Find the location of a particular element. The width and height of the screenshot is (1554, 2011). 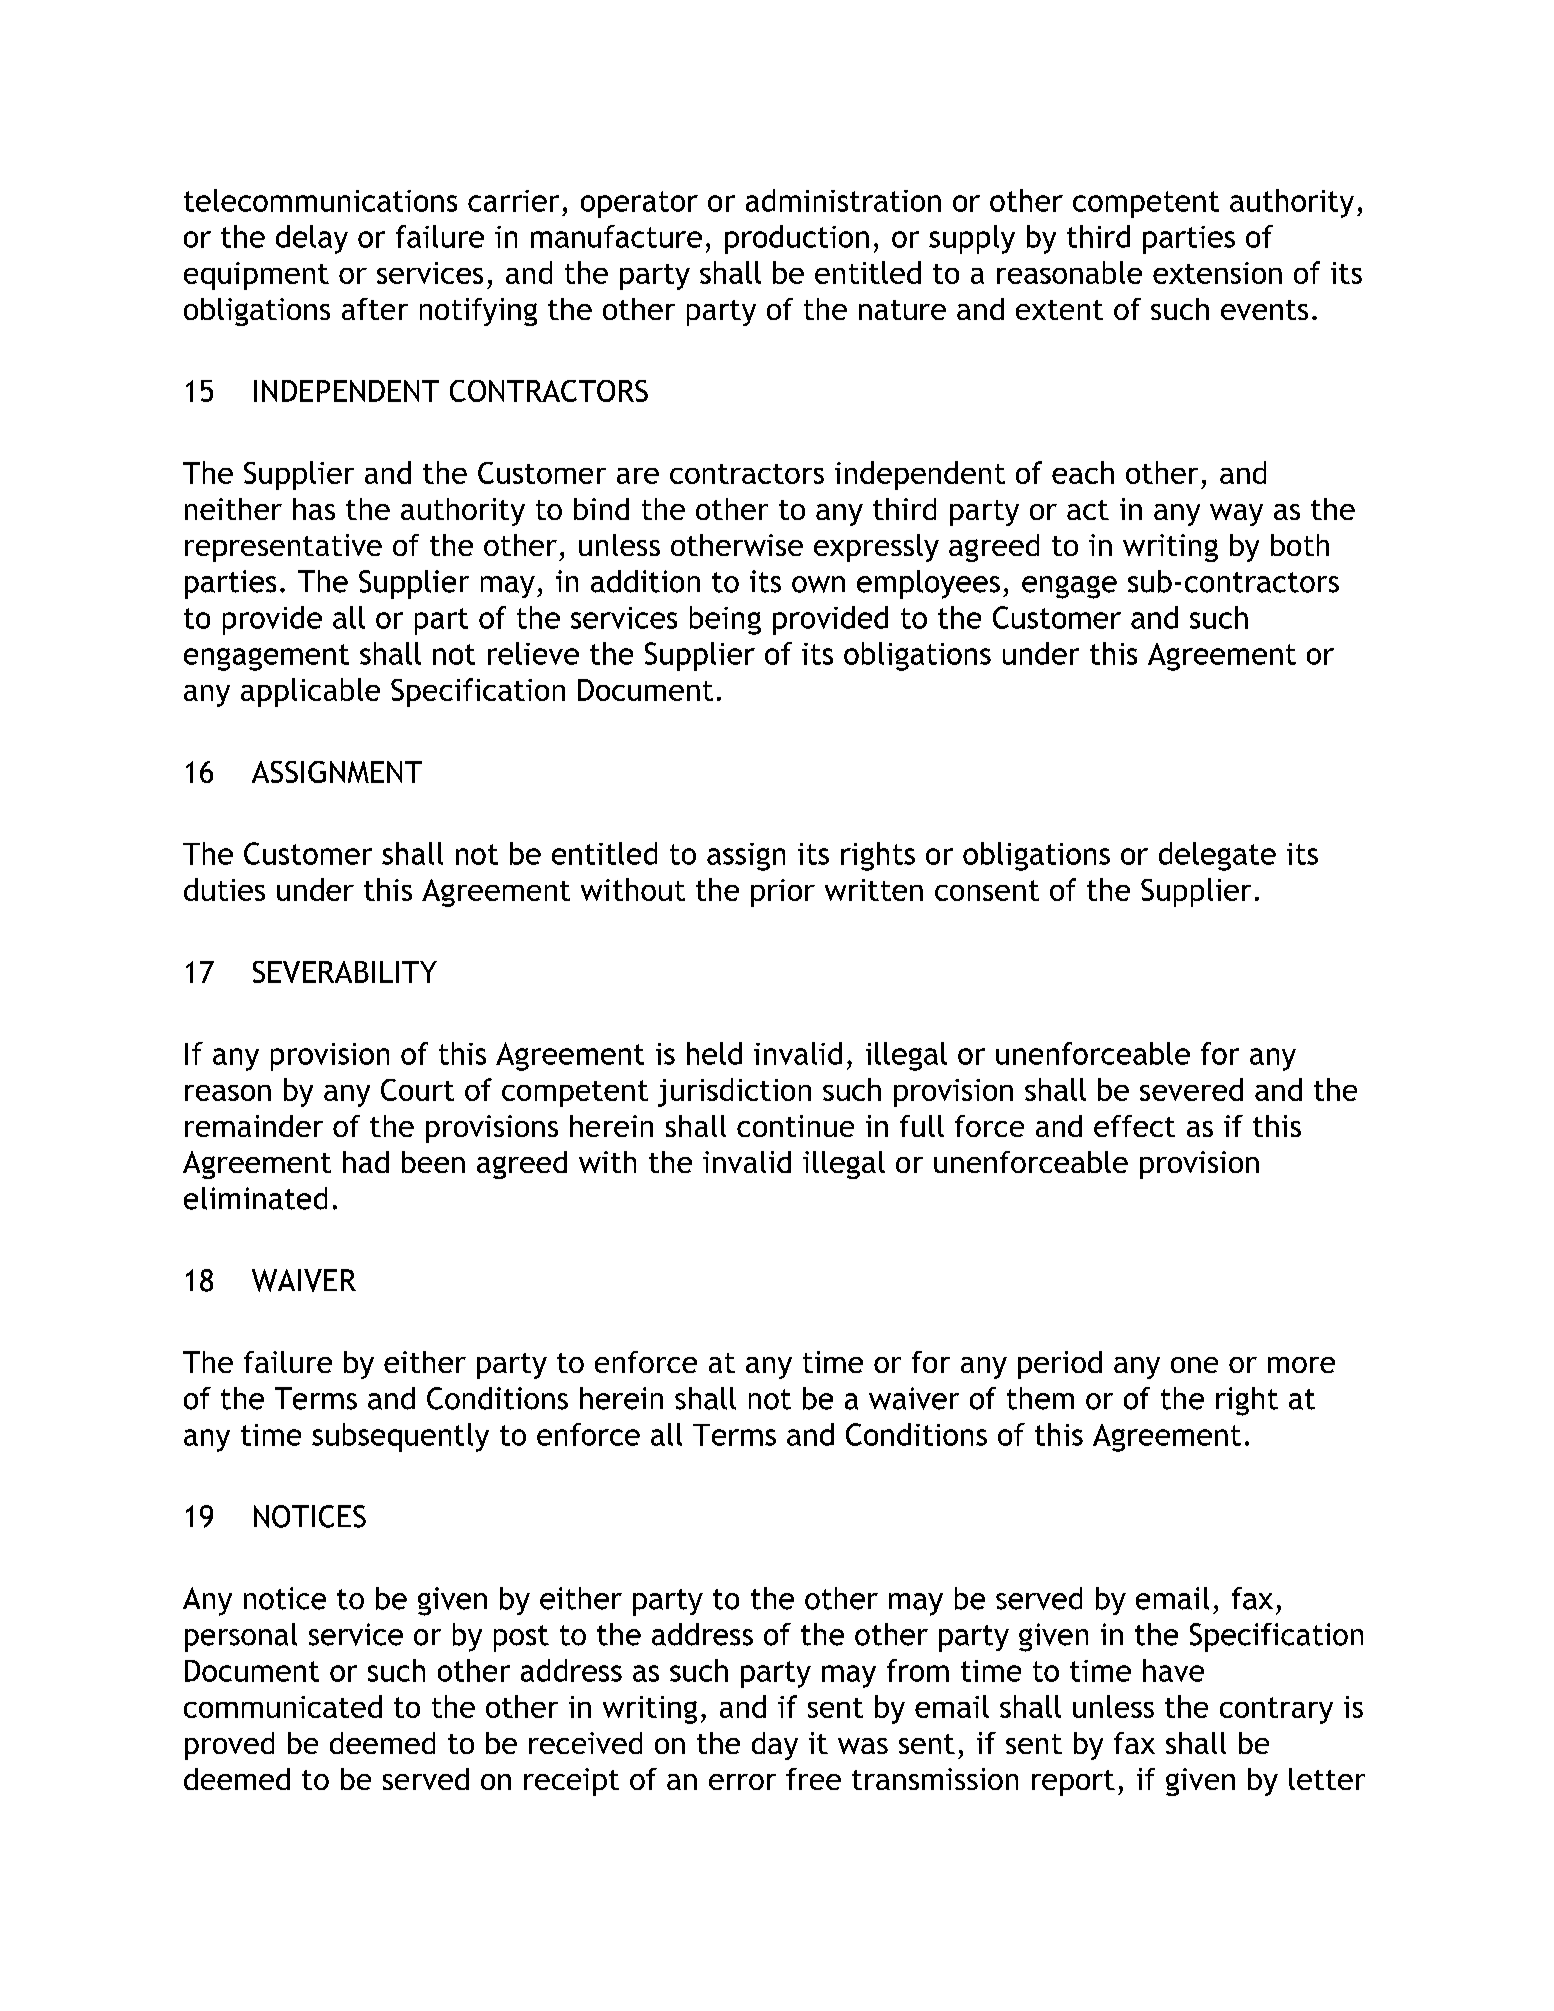

held is located at coordinates (714, 1053).
